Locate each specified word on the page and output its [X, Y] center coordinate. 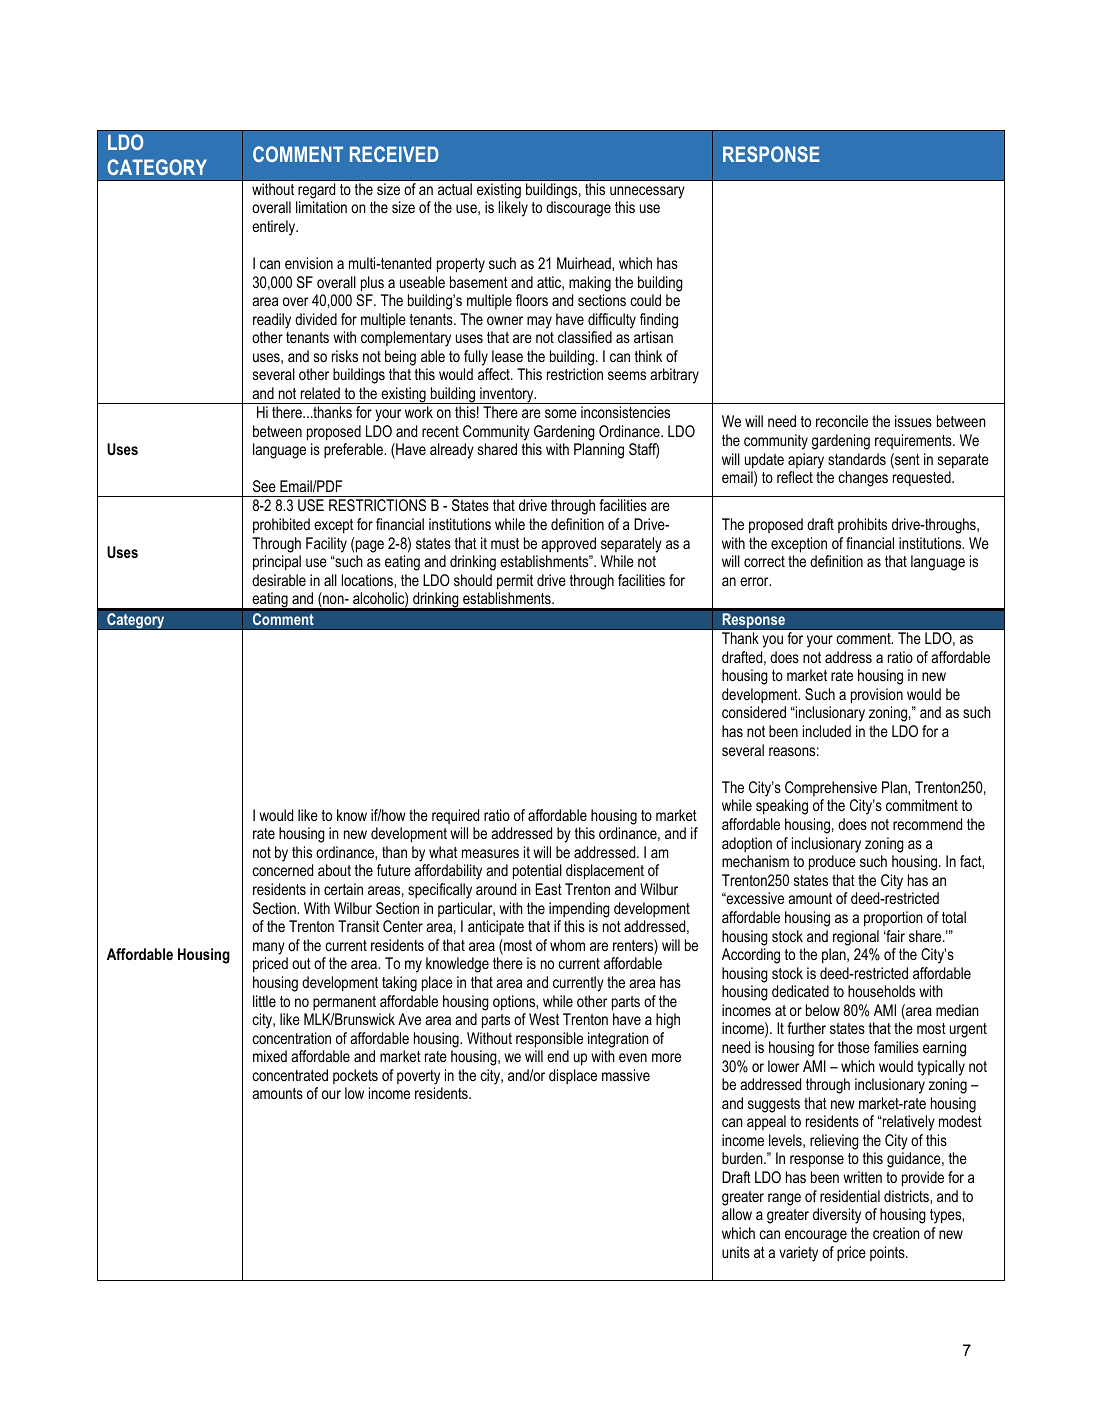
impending [579, 910]
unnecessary [647, 192]
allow [737, 1214]
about [334, 870]
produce [832, 863]
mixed [270, 1056]
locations [368, 580]
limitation [321, 207]
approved [568, 545]
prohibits [862, 525]
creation [896, 1233]
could [645, 300]
